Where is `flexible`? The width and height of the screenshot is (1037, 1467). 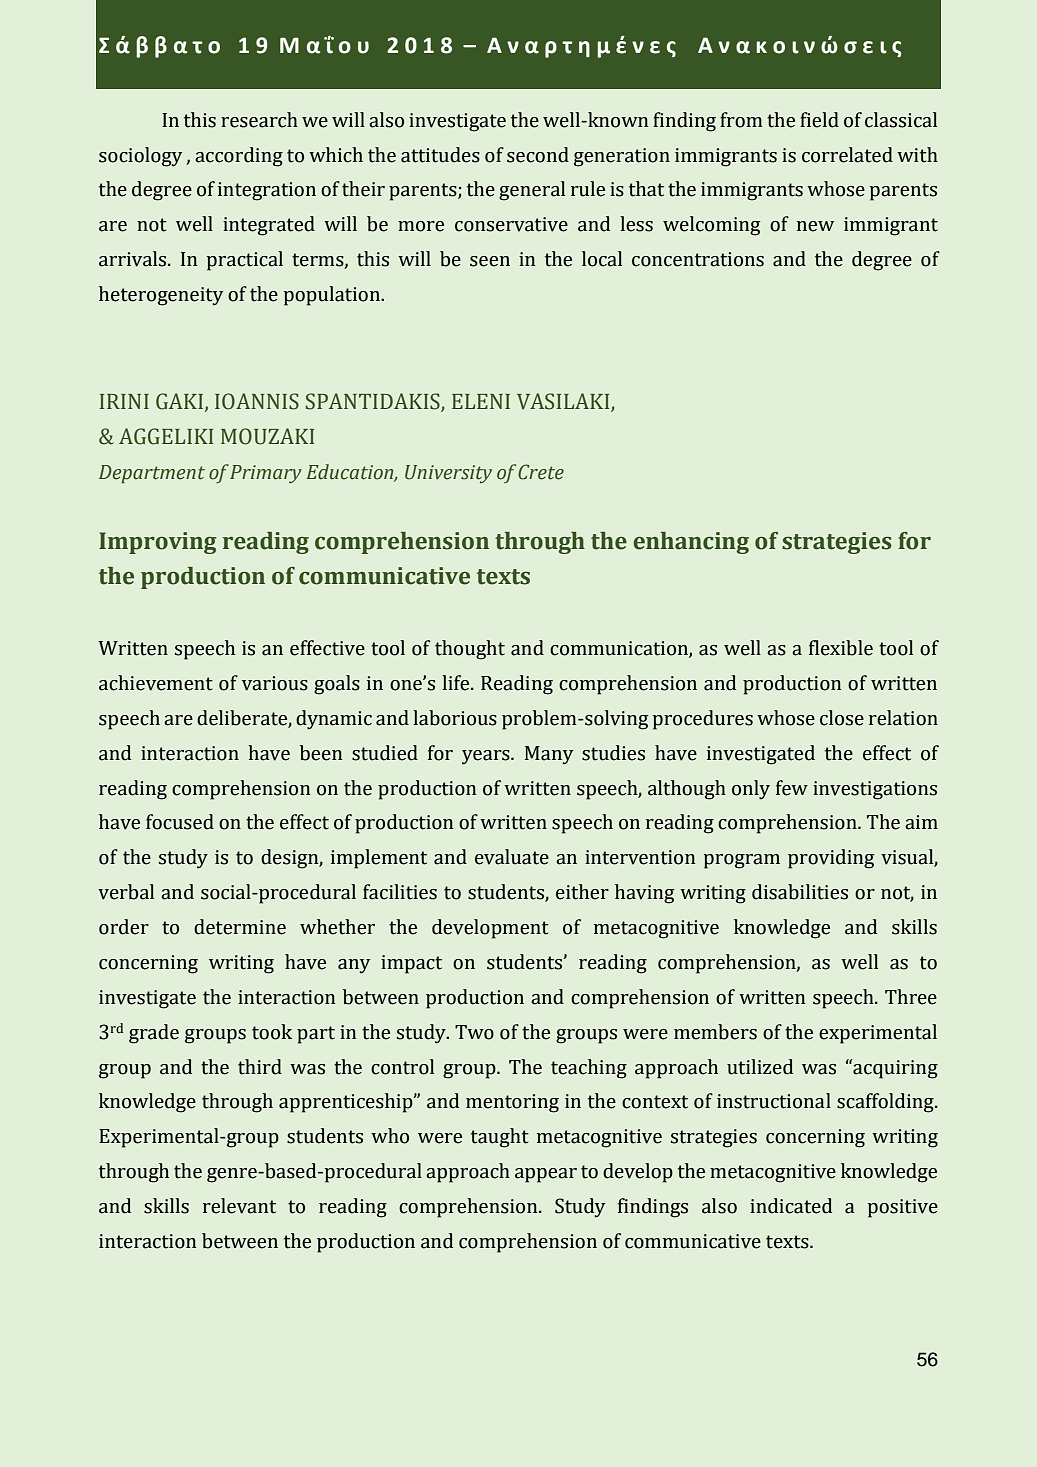
flexible is located at coordinates (841, 648).
